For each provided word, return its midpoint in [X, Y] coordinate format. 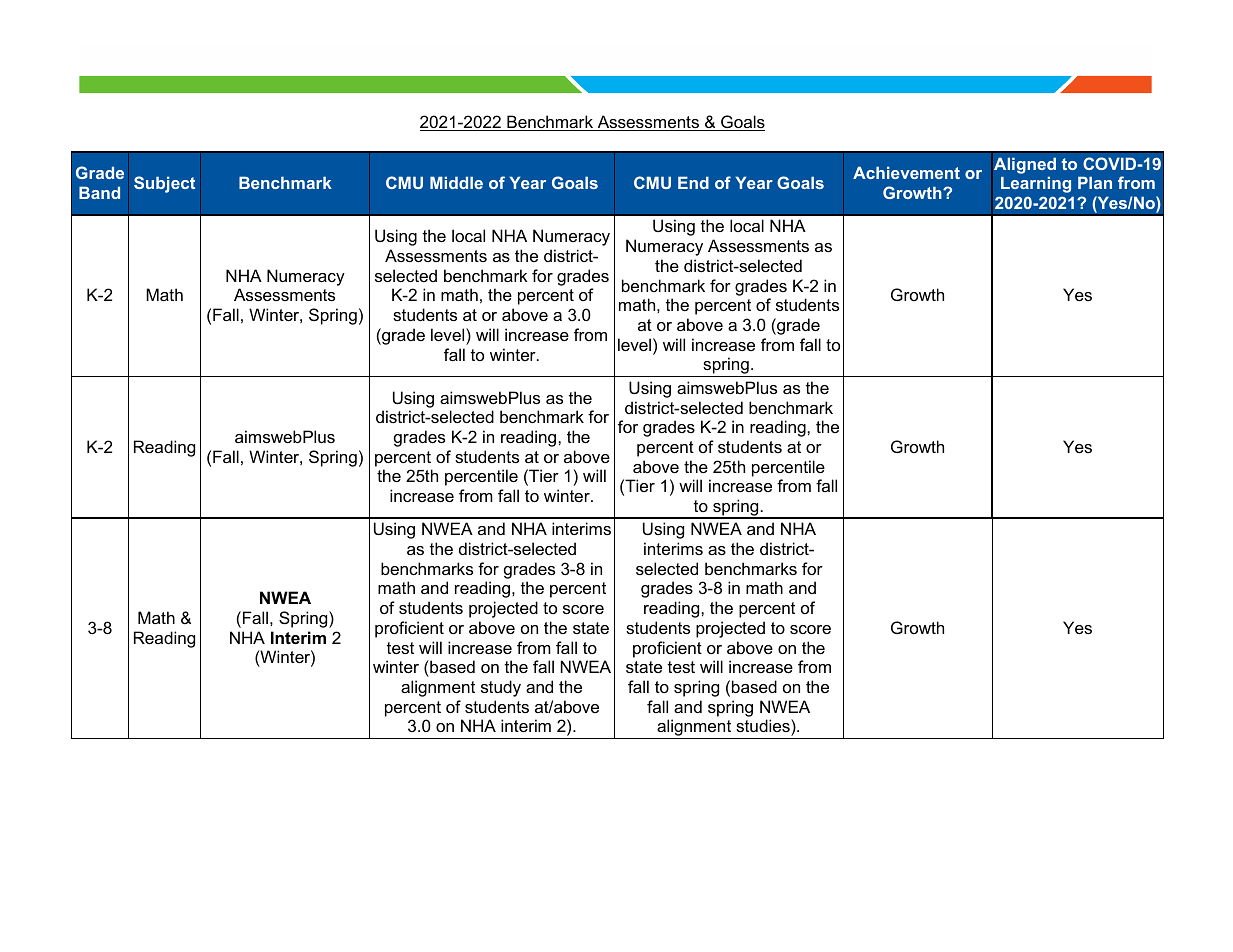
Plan [1095, 182]
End [693, 182]
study [501, 688]
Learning [1036, 184]
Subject [164, 184]
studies [764, 725]
